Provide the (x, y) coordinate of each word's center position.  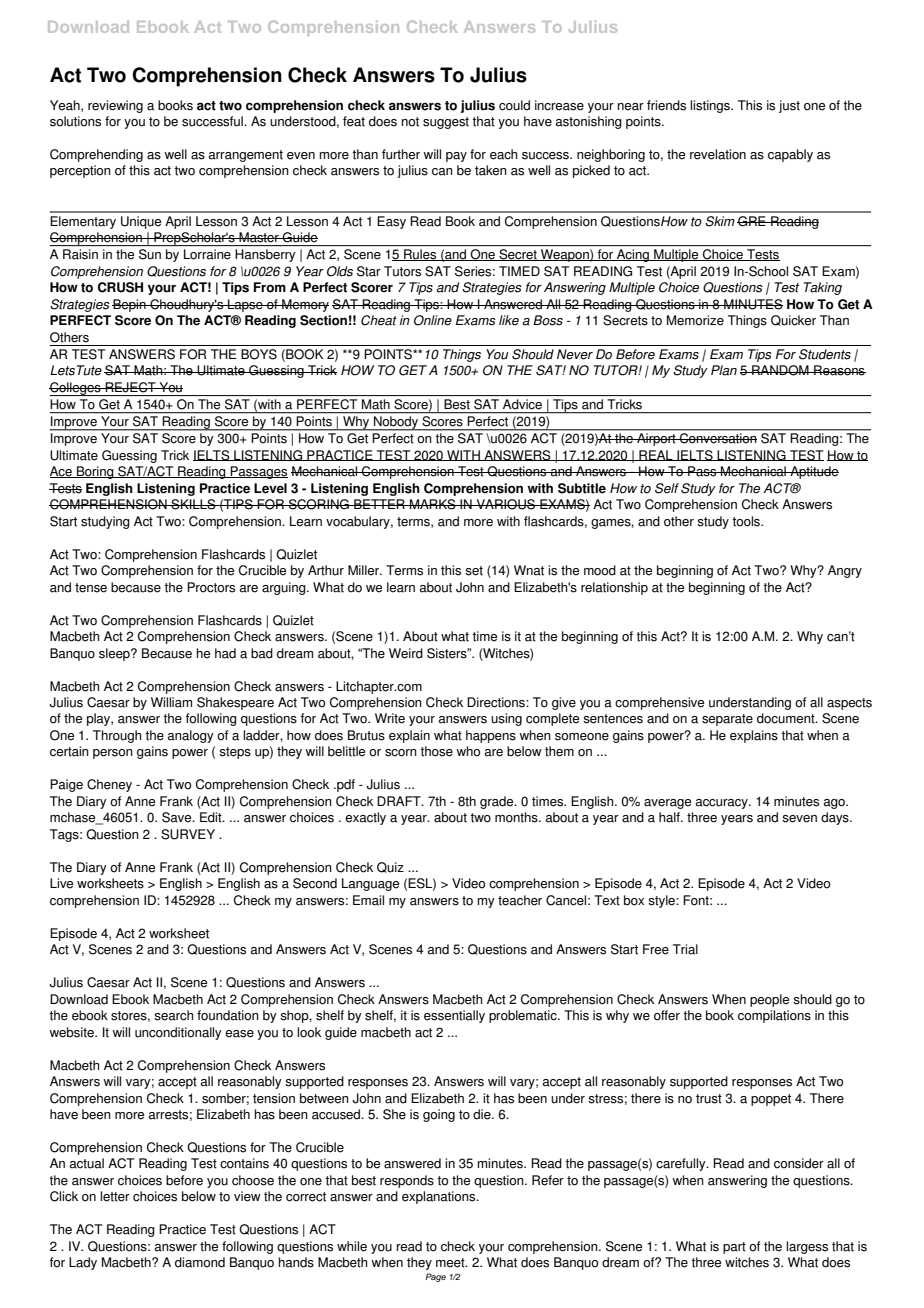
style (662, 901)
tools (747, 521)
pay (456, 157)
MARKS (433, 504)
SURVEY (188, 834)
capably (790, 155)
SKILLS (193, 504)
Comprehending (96, 155)
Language (370, 884)
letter (115, 1196)
